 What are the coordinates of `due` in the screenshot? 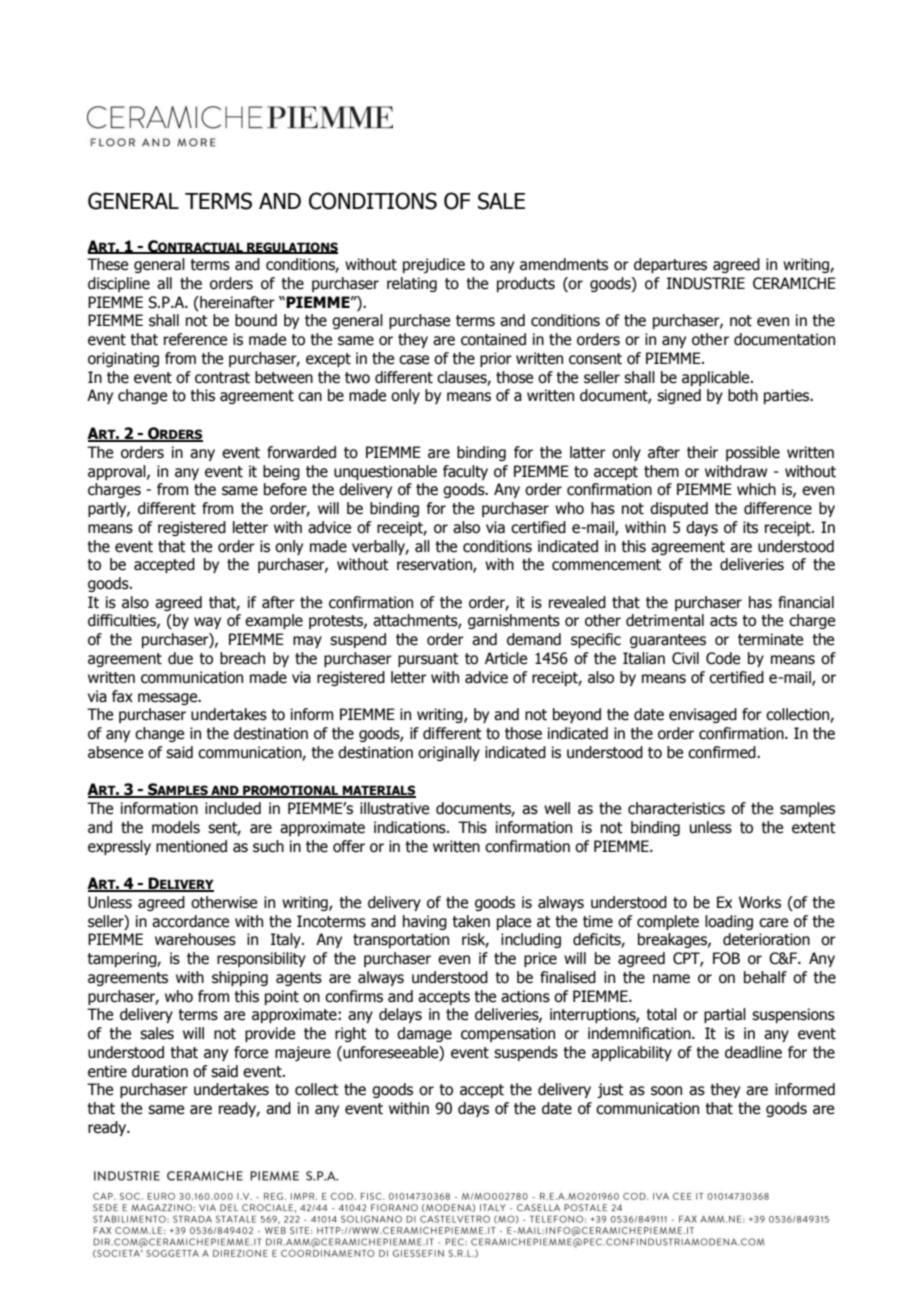 It's located at (180, 658).
